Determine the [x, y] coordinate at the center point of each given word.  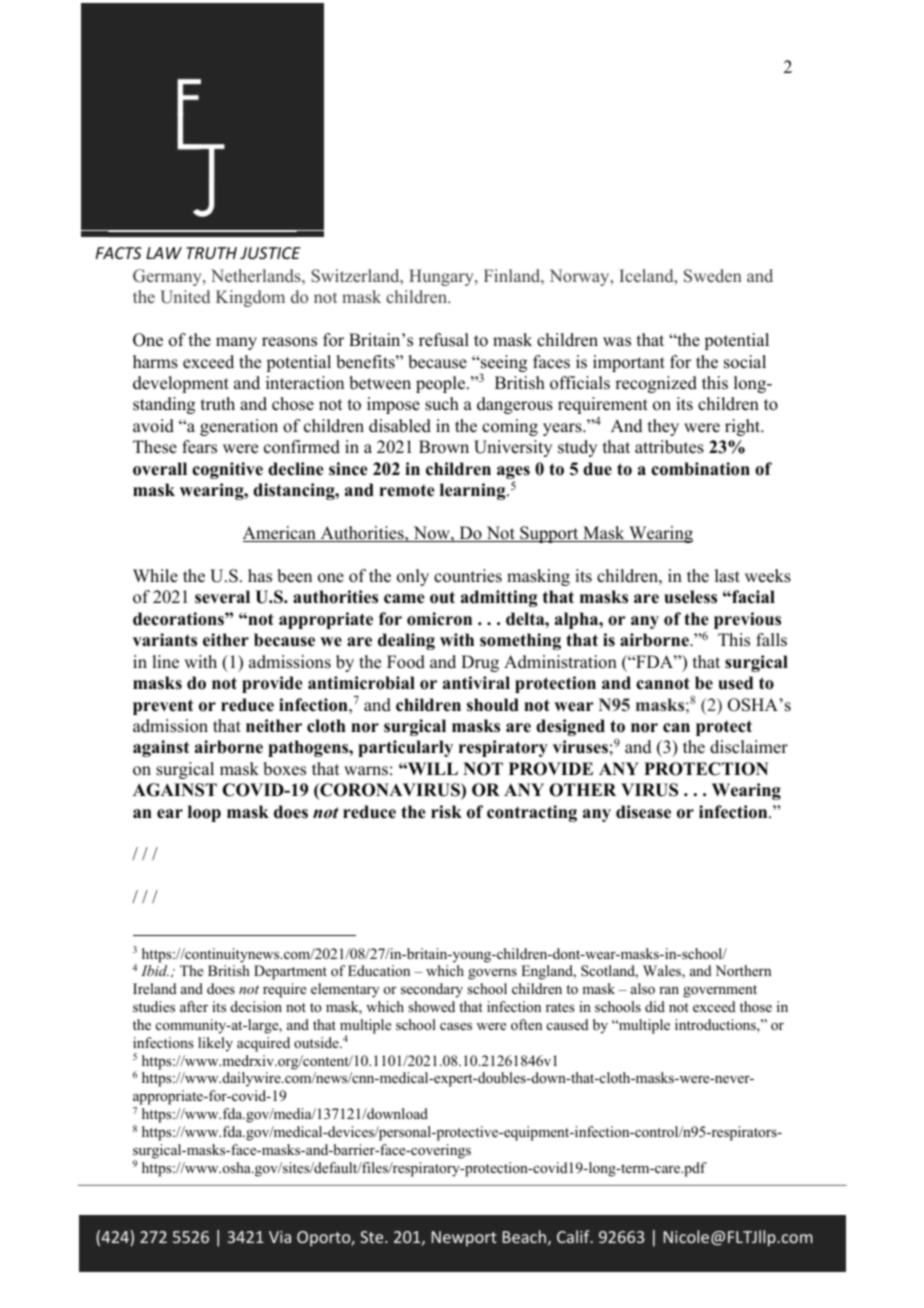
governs [492, 974]
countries [468, 576]
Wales [663, 972]
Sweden [713, 276]
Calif [574, 1236]
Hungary [442, 277]
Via [280, 1237]
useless [690, 597]
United [185, 297]
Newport [464, 1239]
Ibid [155, 970]
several [222, 597]
